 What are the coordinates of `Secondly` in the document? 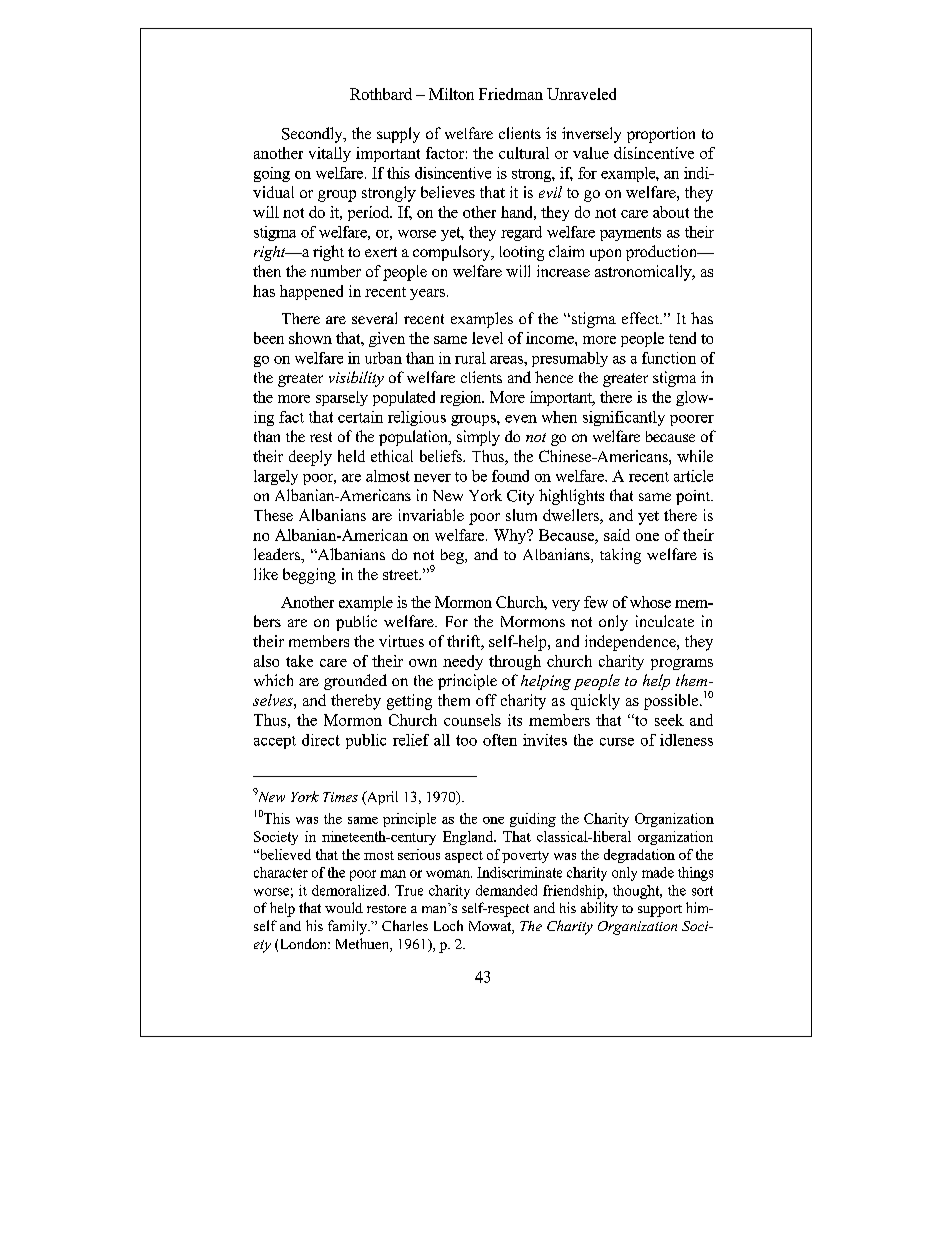 It's located at (313, 135).
